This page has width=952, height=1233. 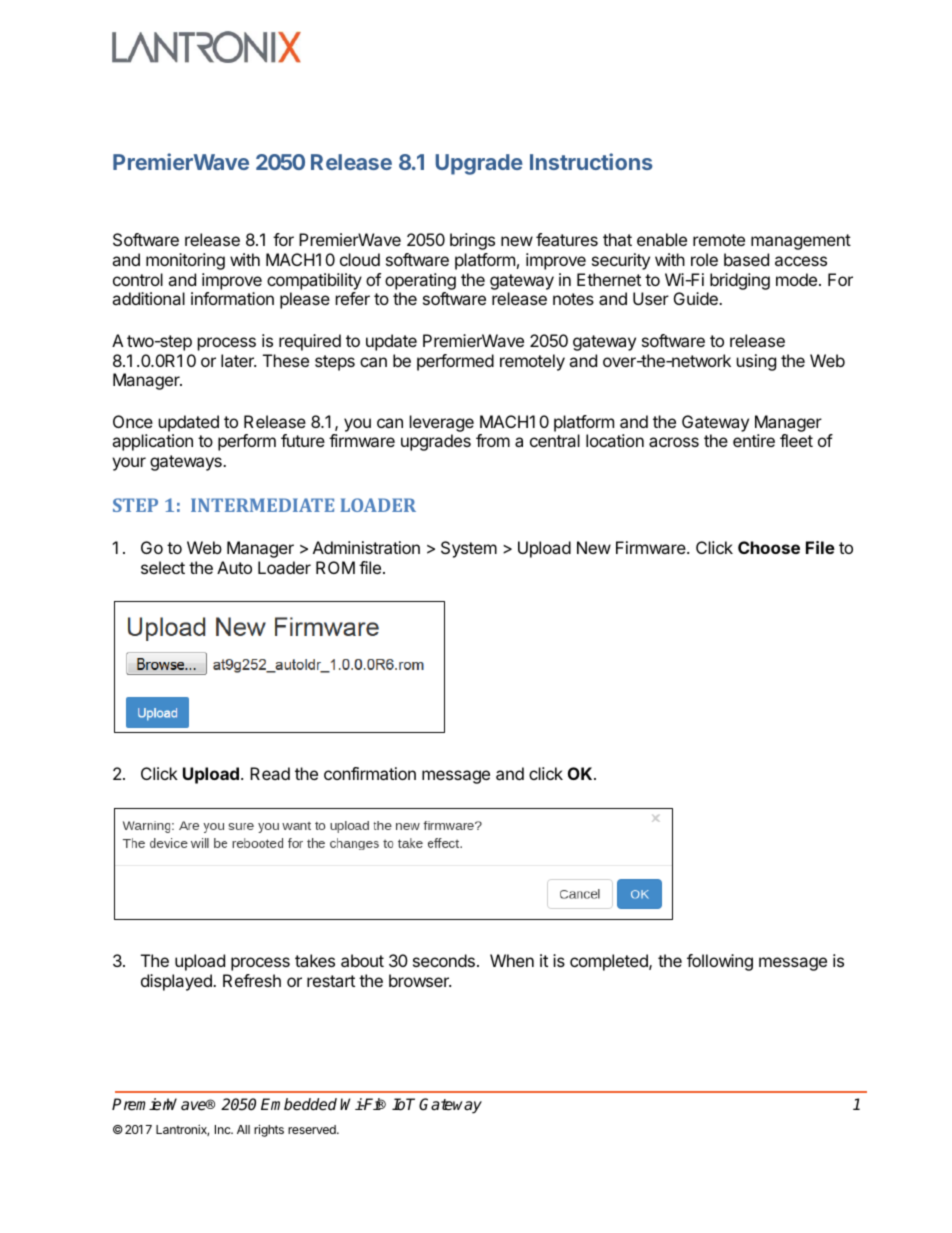 What do you see at coordinates (313, 1129) in the page?
I see `reserved` at bounding box center [313, 1129].
